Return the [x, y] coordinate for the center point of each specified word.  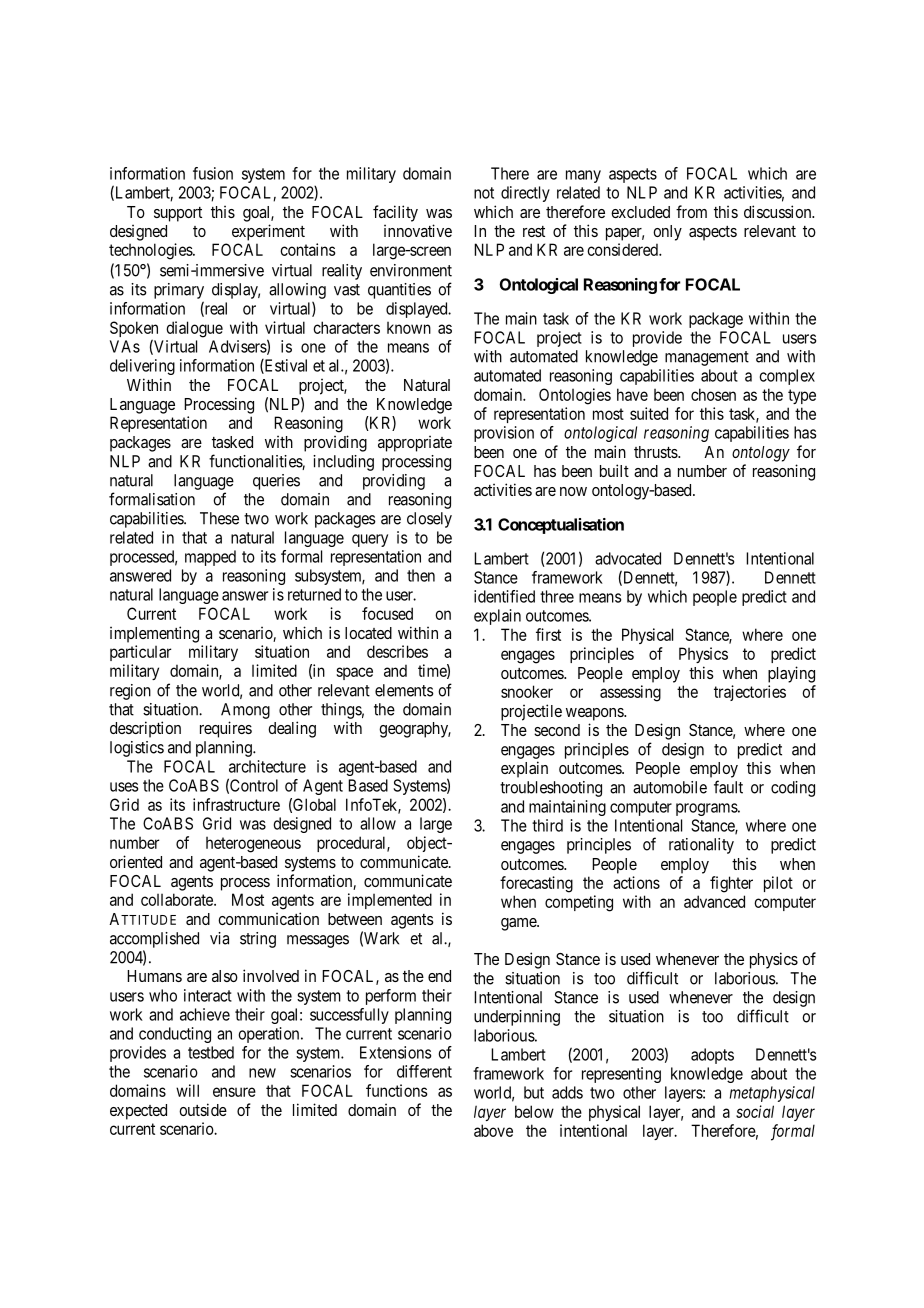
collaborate [178, 899]
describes [397, 651]
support [178, 214]
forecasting [536, 884]
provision [504, 434]
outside [203, 1109]
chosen [713, 394]
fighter [731, 884]
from [691, 211]
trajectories [750, 693]
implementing [154, 634]
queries [276, 482]
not [484, 193]
